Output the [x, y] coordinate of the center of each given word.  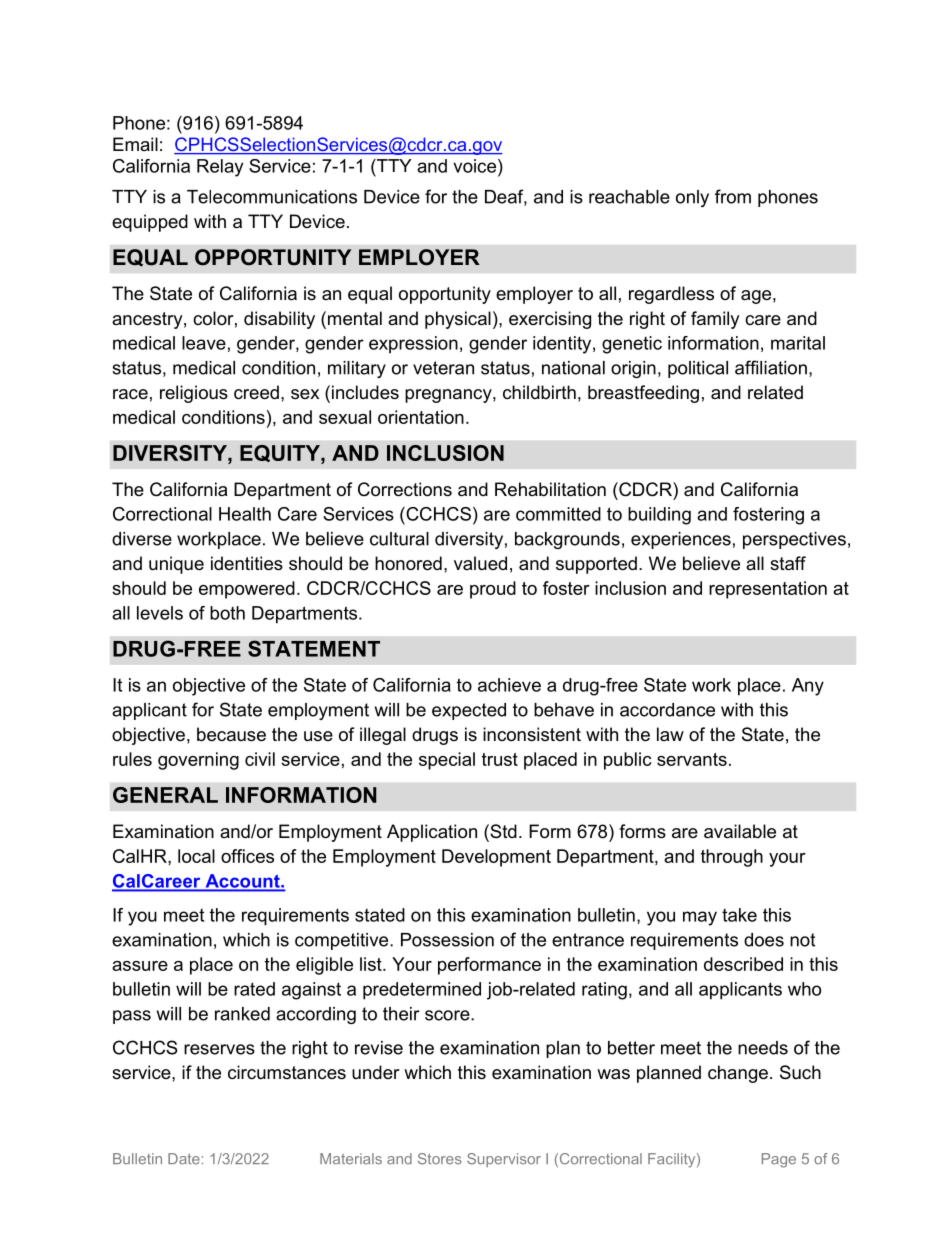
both [227, 613]
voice [476, 166]
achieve [509, 685]
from [733, 196]
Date [184, 1159]
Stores [440, 1159]
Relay [220, 168]
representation [768, 590]
